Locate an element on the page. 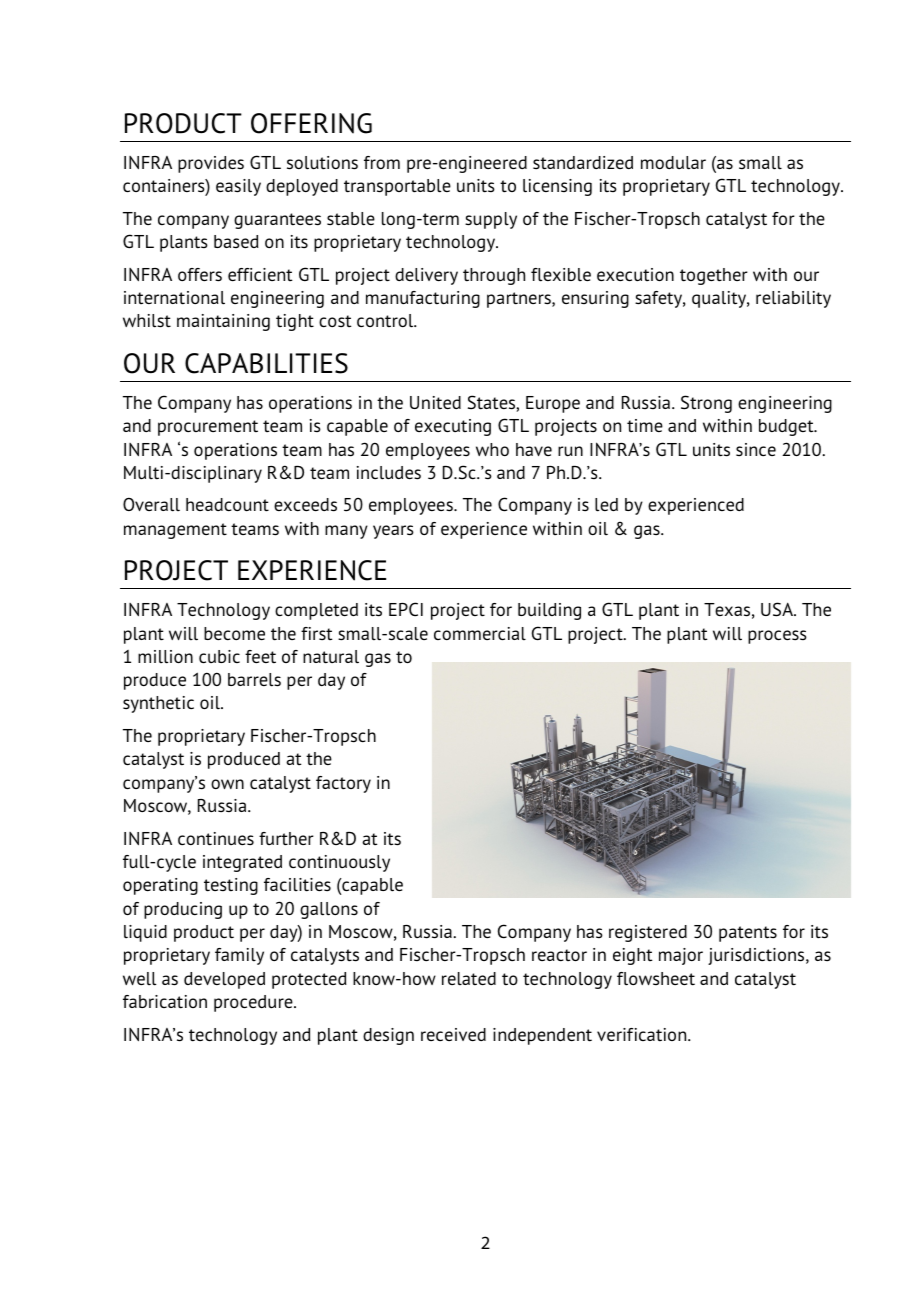  received is located at coordinates (453, 1035).
